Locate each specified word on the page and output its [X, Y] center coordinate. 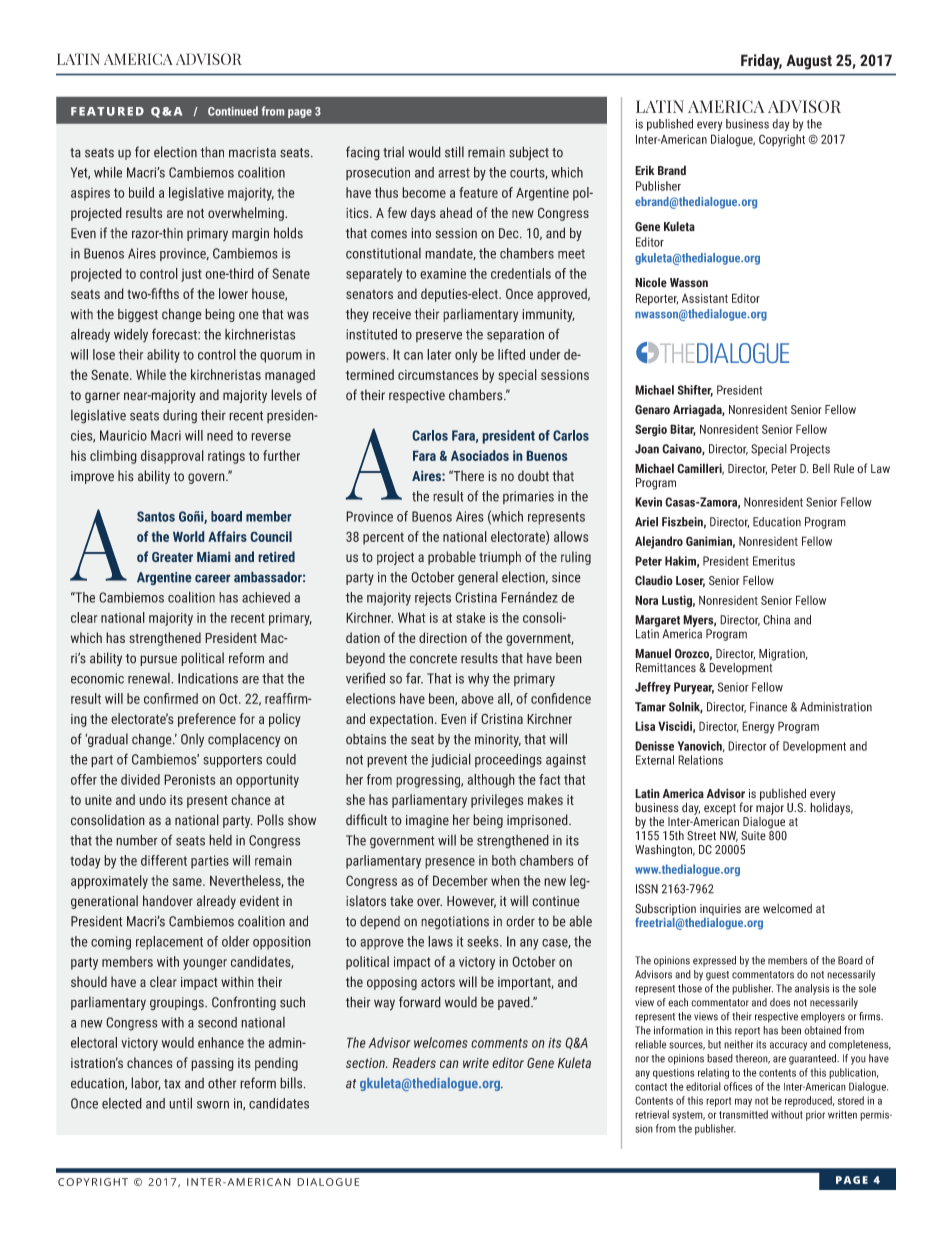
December [460, 880]
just [191, 275]
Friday [761, 62]
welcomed [787, 909]
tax [172, 1084]
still [454, 152]
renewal [150, 678]
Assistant [705, 298]
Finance [768, 707]
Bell [821, 468]
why [478, 680]
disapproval [172, 457]
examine [443, 273]
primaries [528, 497]
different [164, 860]
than [212, 152]
